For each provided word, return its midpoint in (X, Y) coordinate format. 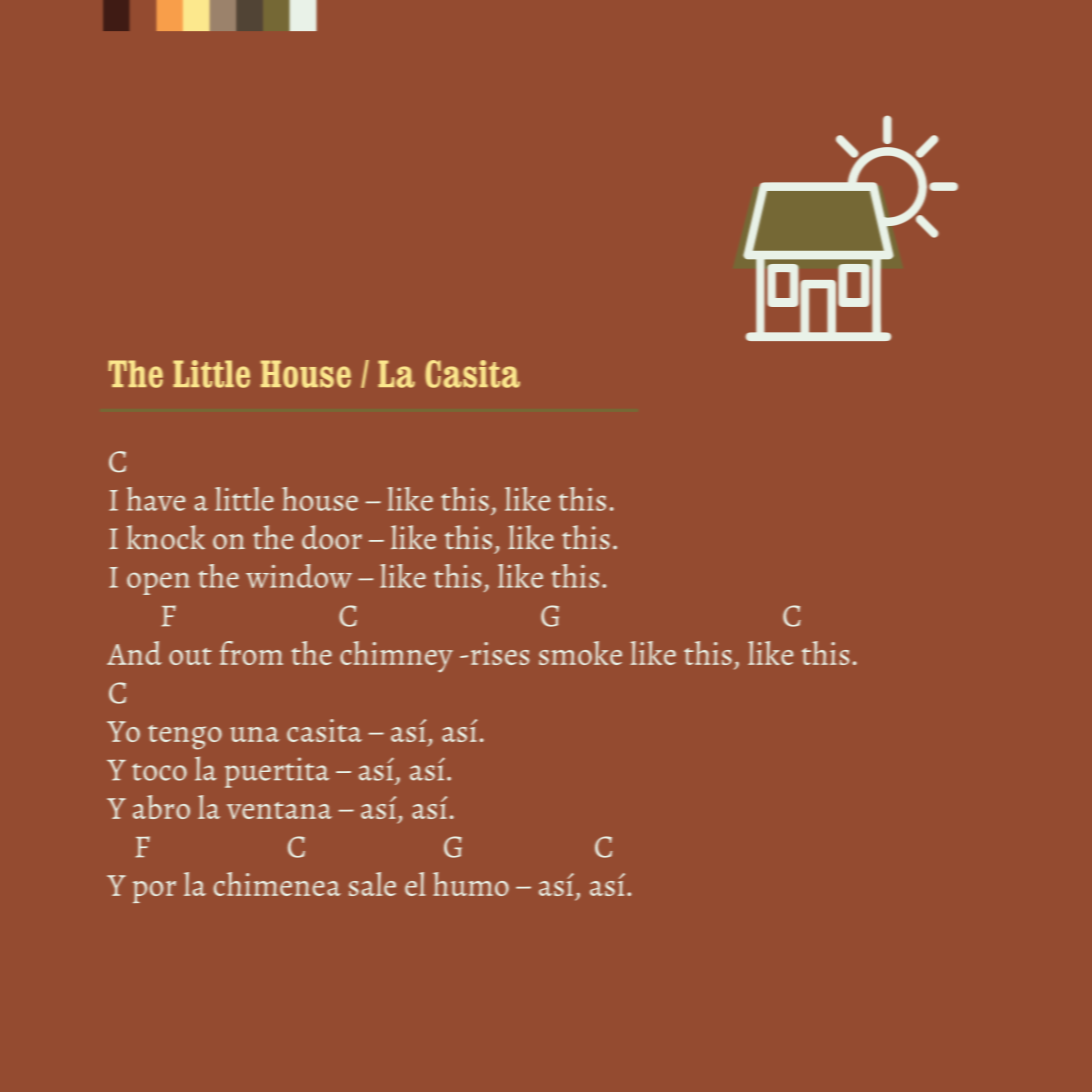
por (154, 892)
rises (500, 653)
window (299, 576)
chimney (396, 657)
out (190, 656)
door (332, 537)
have (156, 499)
